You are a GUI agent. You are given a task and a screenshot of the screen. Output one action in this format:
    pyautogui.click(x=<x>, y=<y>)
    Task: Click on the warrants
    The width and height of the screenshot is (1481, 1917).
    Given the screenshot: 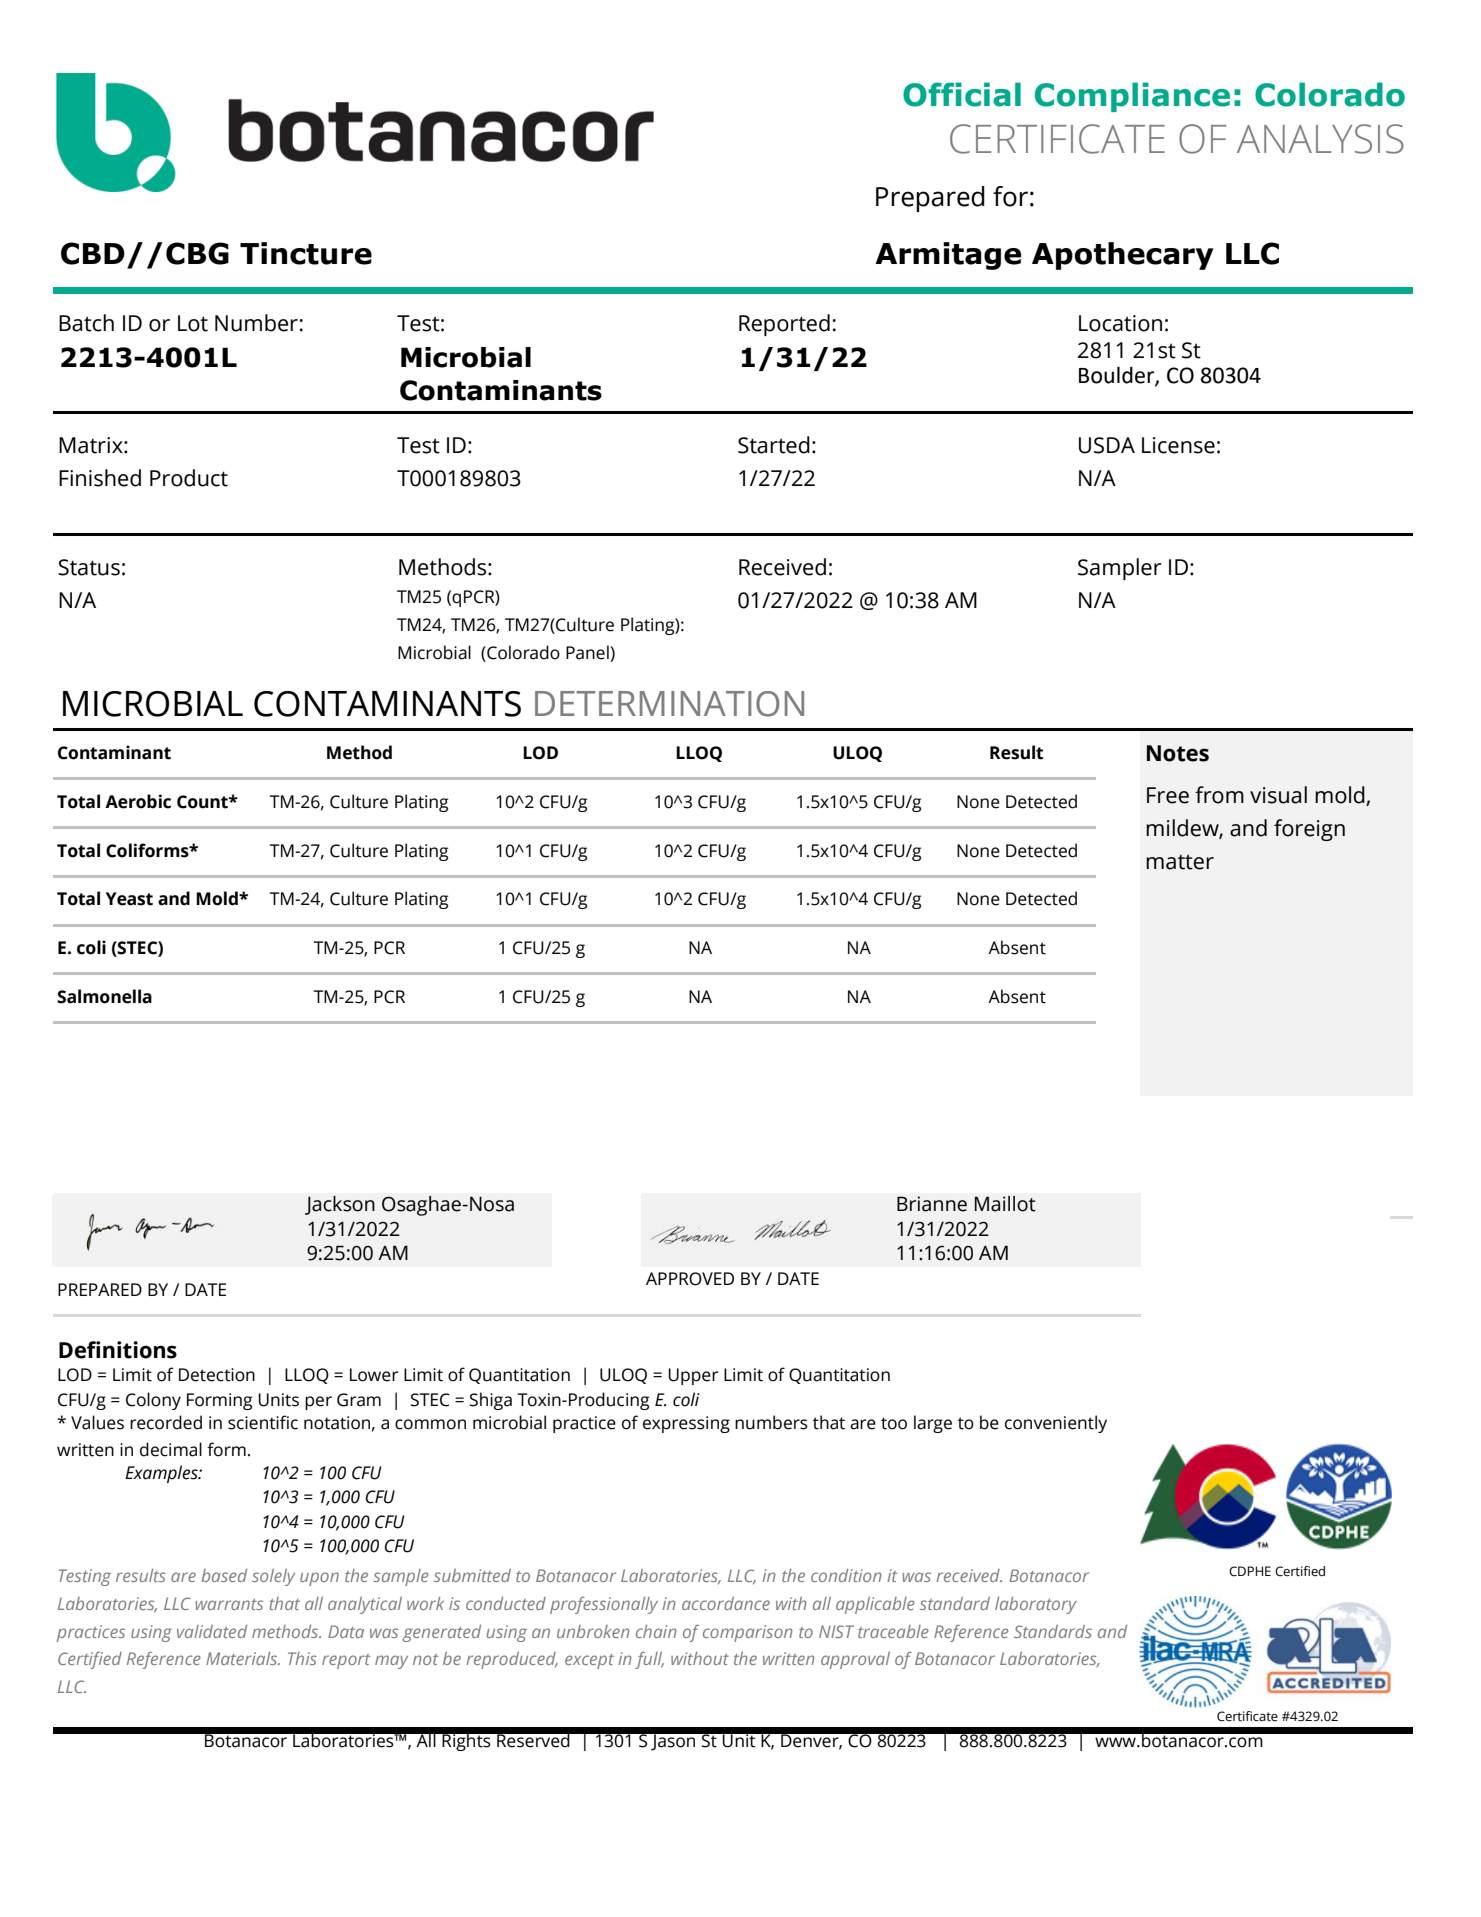 What is the action you would take?
    pyautogui.click(x=229, y=1604)
